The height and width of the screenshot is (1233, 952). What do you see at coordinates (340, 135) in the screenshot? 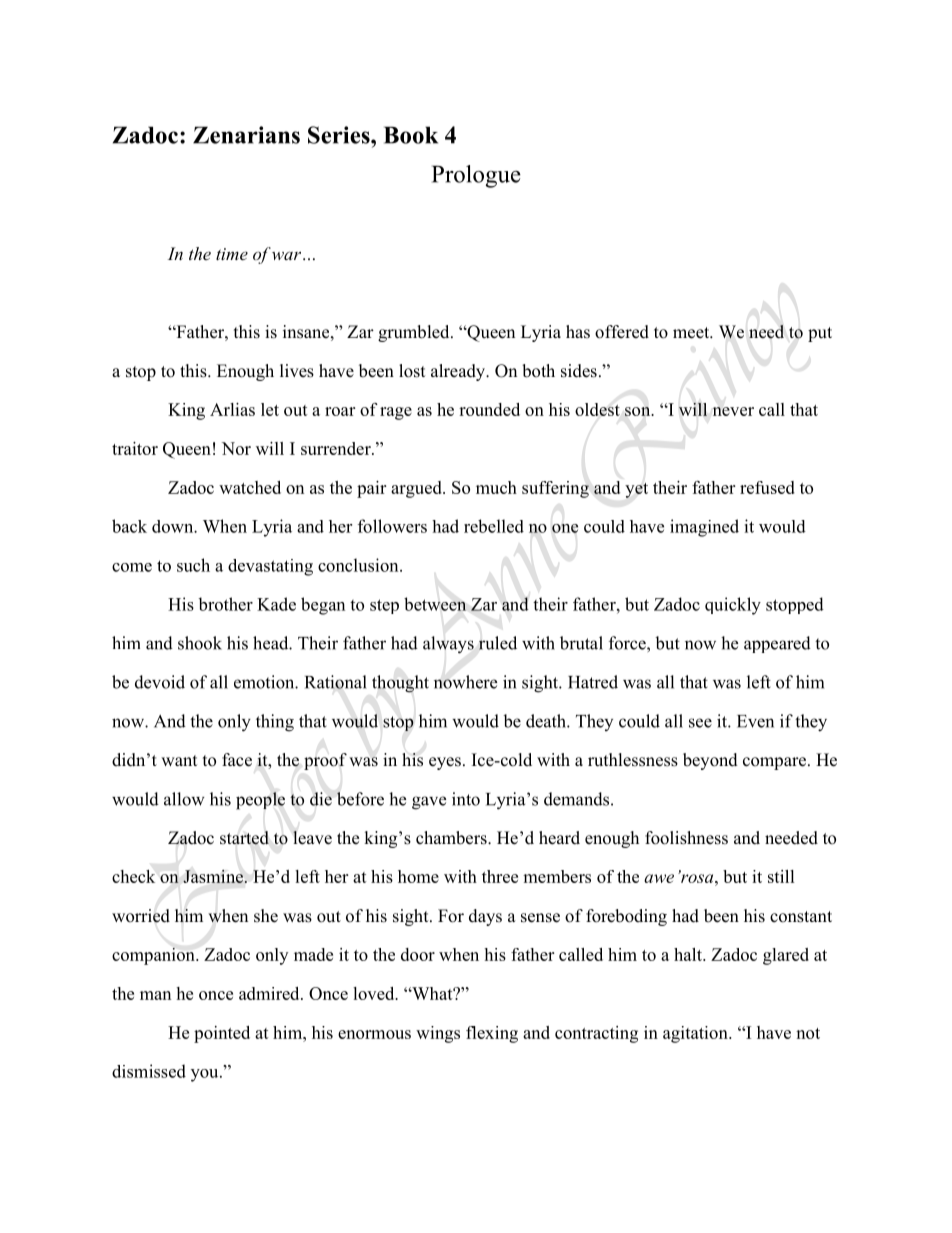
I see `Series` at bounding box center [340, 135].
